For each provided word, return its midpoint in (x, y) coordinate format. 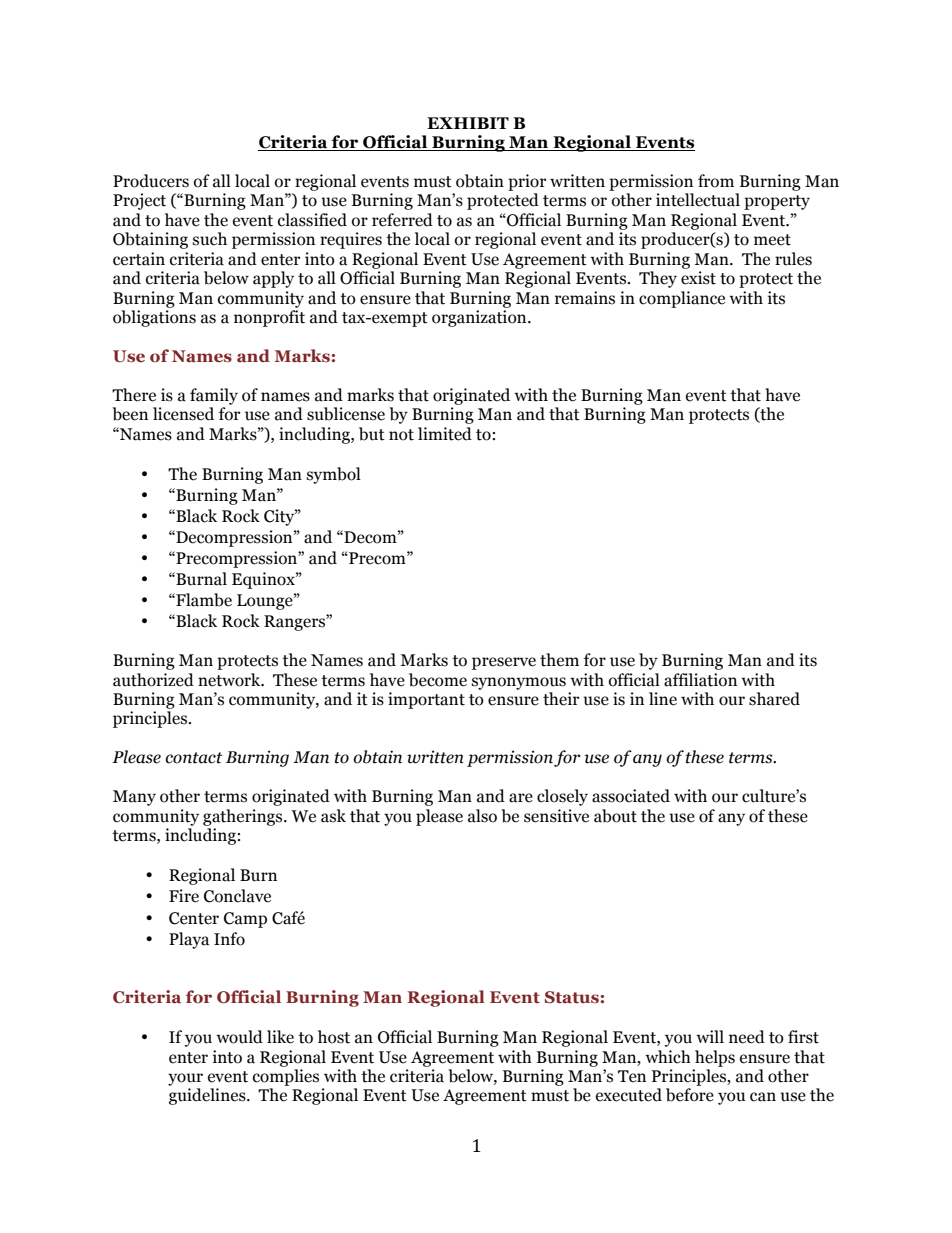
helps (715, 1058)
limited (445, 434)
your (185, 1079)
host (334, 1037)
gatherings (244, 817)
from (716, 181)
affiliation (700, 680)
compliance (682, 299)
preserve (504, 663)
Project (139, 201)
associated (631, 796)
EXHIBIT (468, 123)
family (214, 396)
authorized (153, 680)
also (482, 816)
